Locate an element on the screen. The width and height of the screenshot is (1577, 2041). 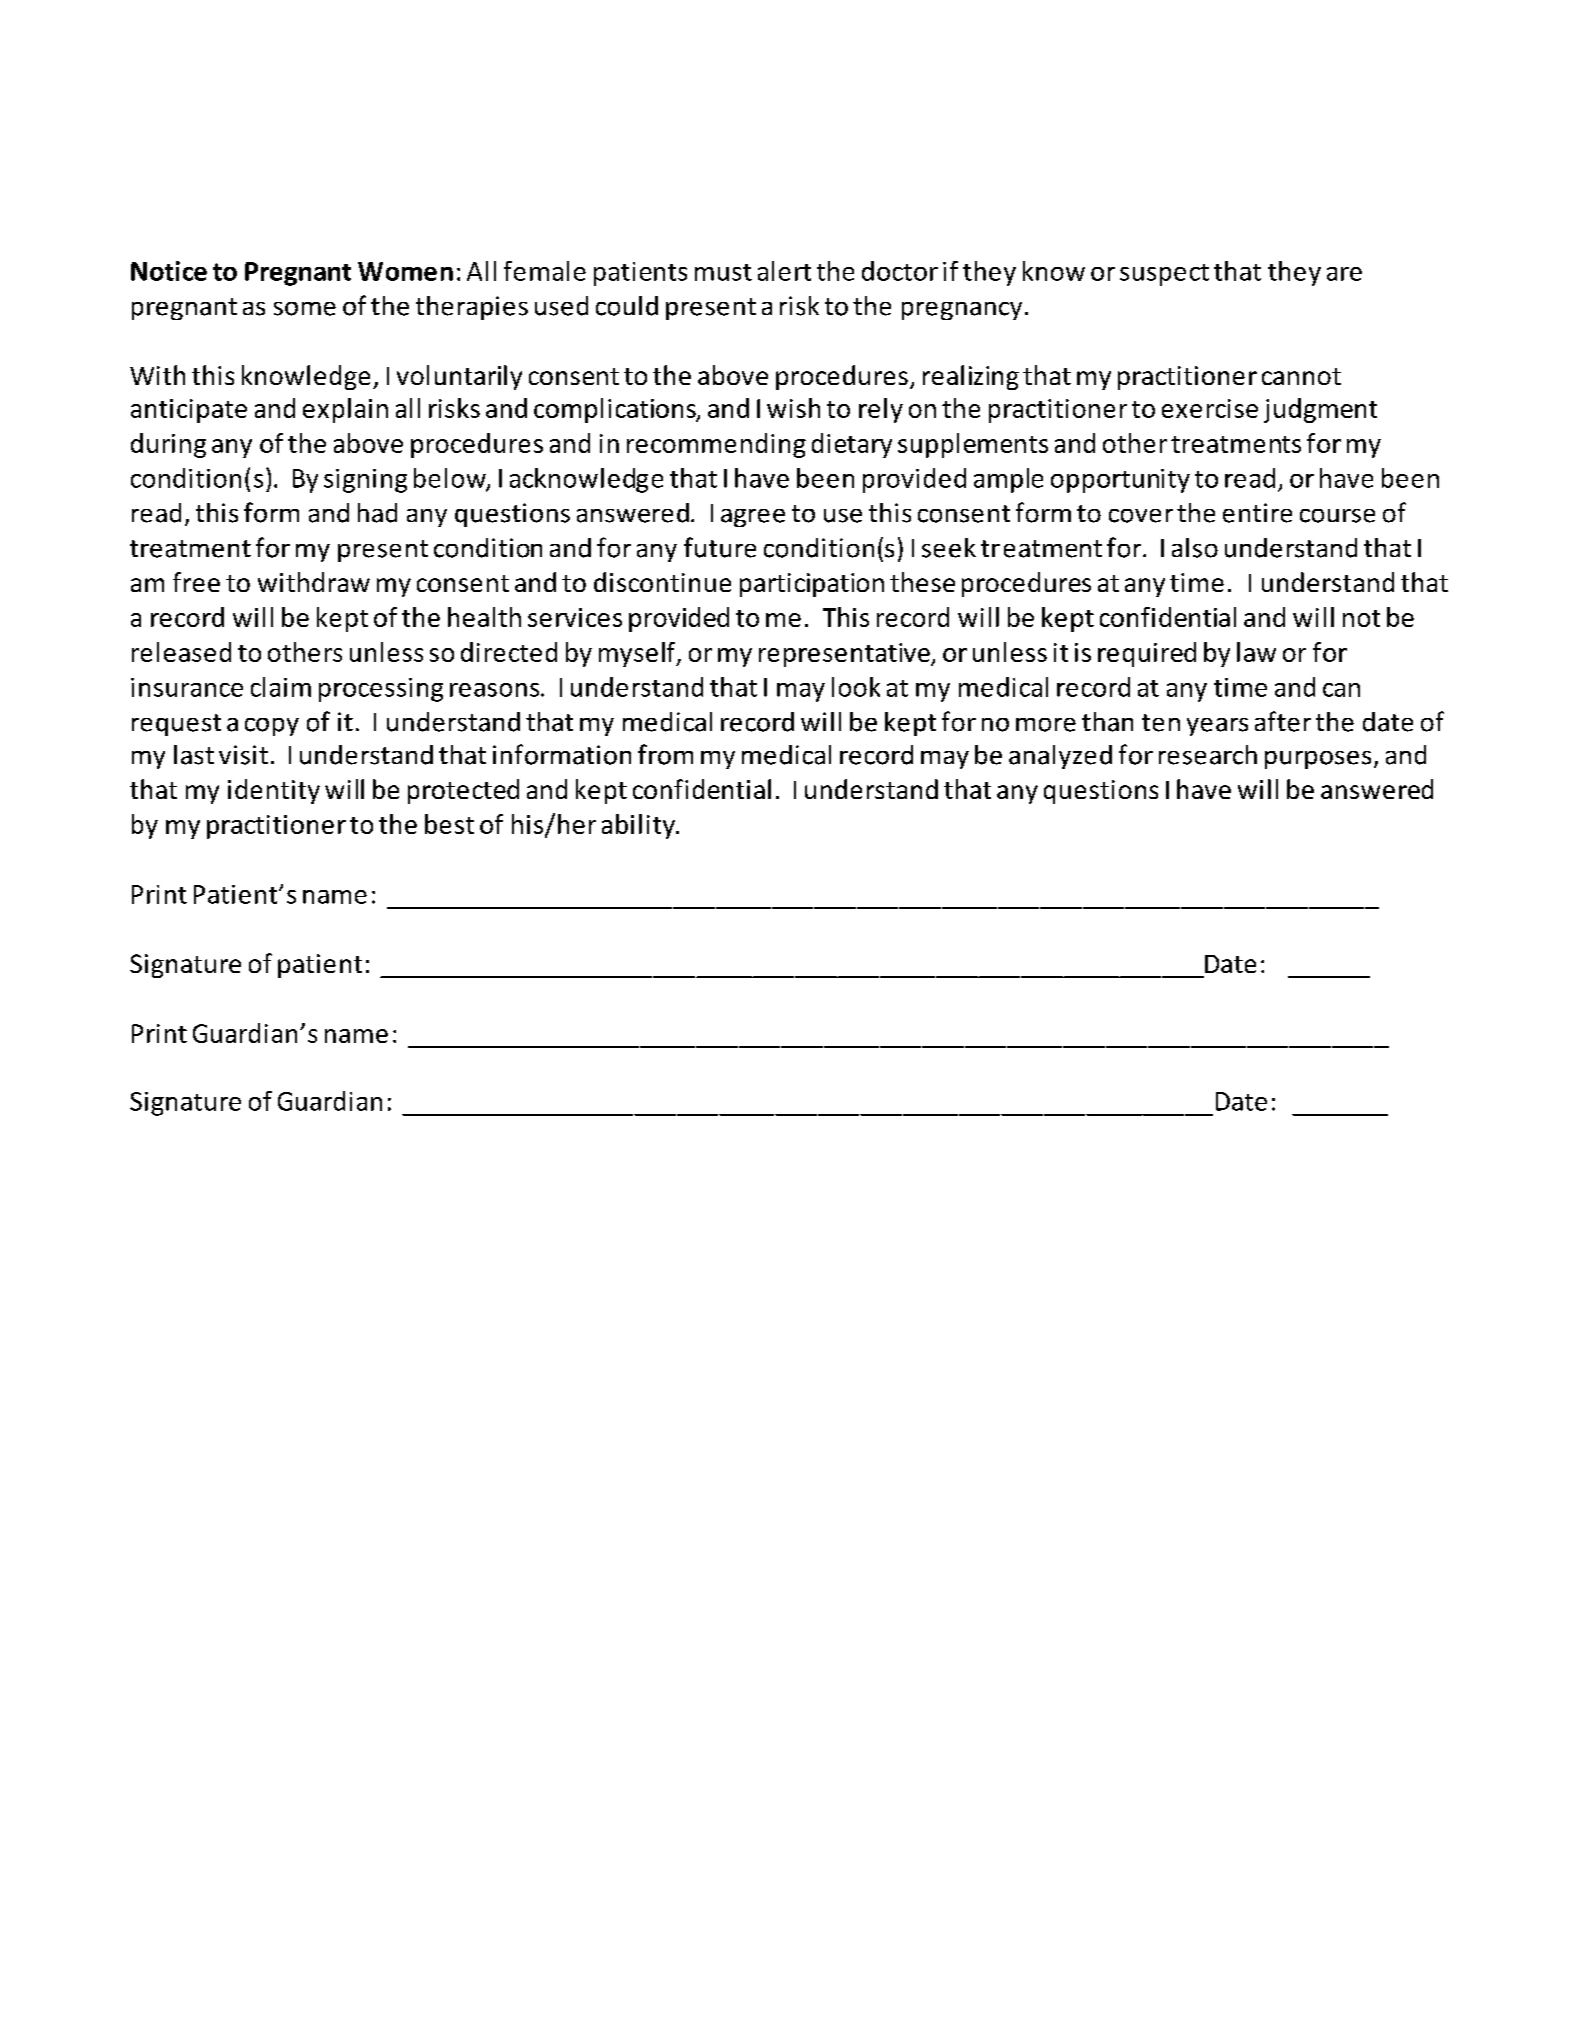
opportunity is located at coordinates (1120, 481).
